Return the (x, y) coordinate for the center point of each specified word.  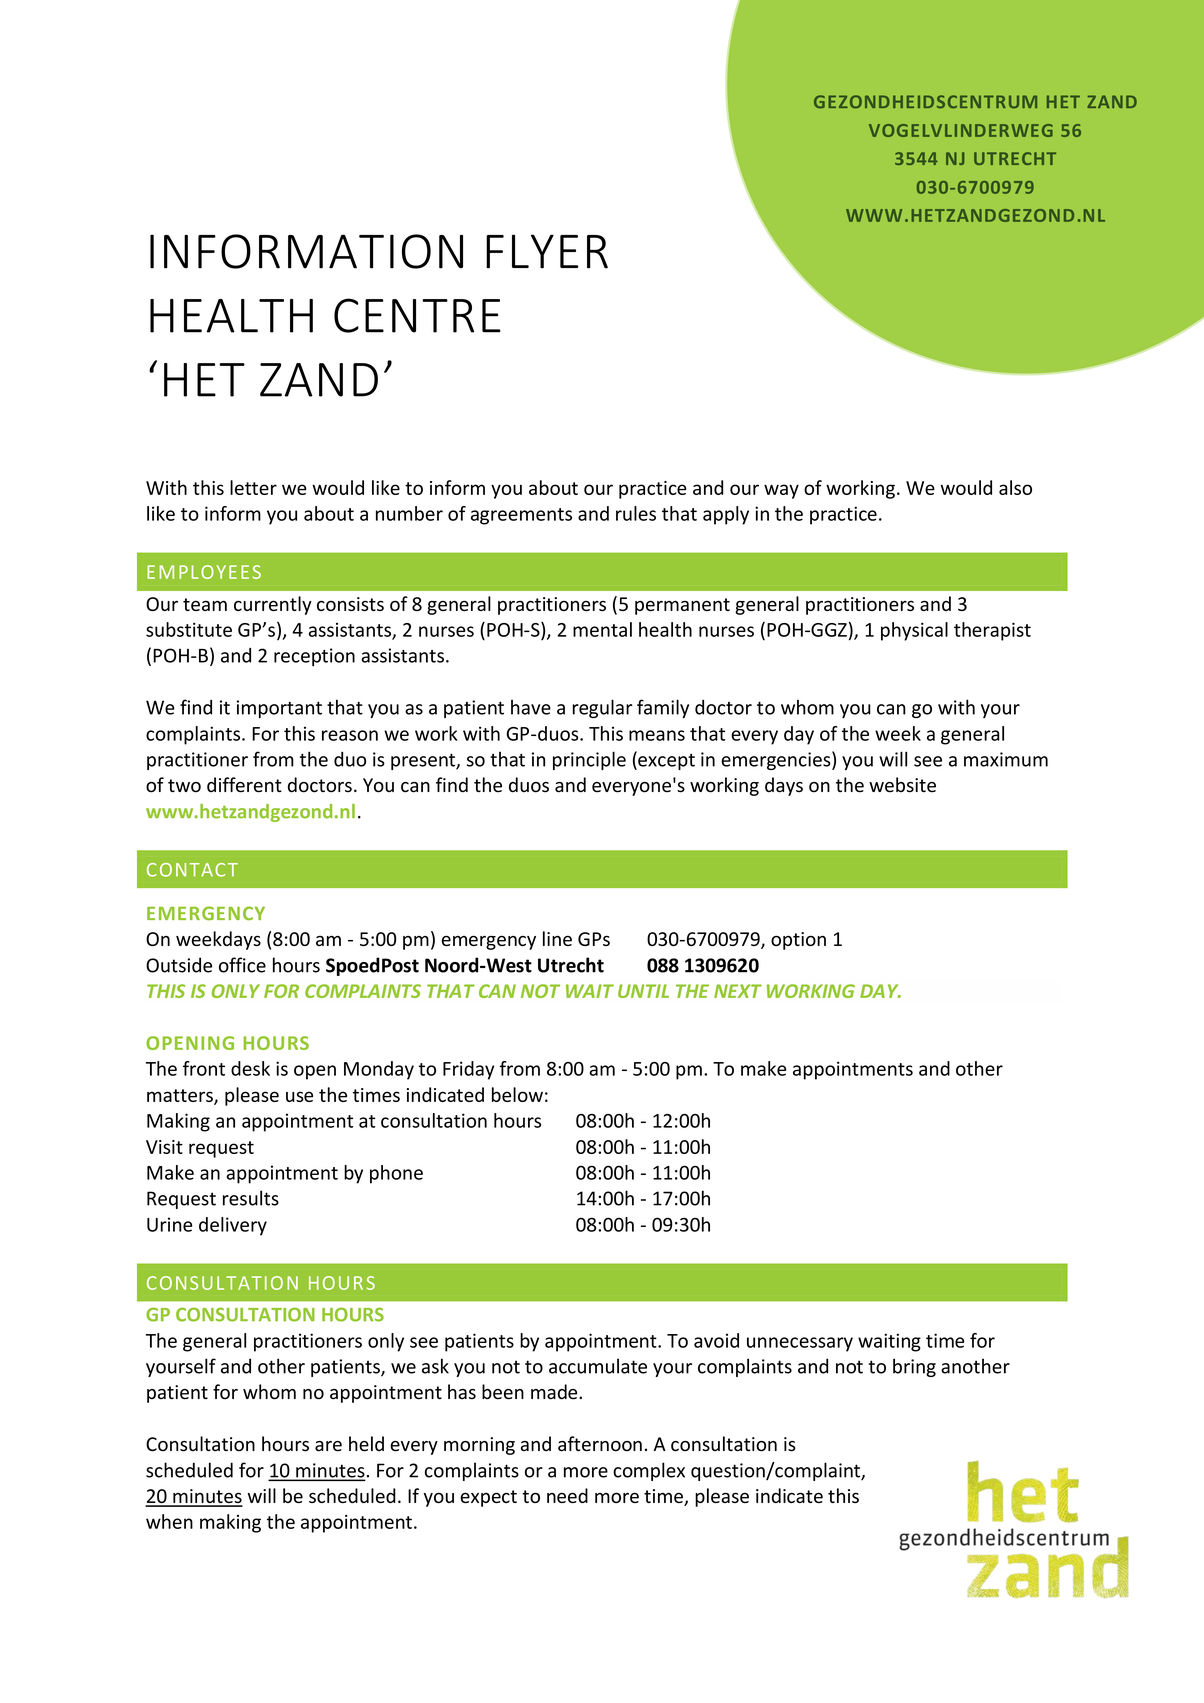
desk (250, 1068)
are (328, 1446)
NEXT (738, 991)
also (1015, 487)
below (517, 1094)
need (567, 1495)
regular (602, 708)
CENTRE (417, 315)
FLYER (547, 251)
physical (914, 631)
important (279, 709)
